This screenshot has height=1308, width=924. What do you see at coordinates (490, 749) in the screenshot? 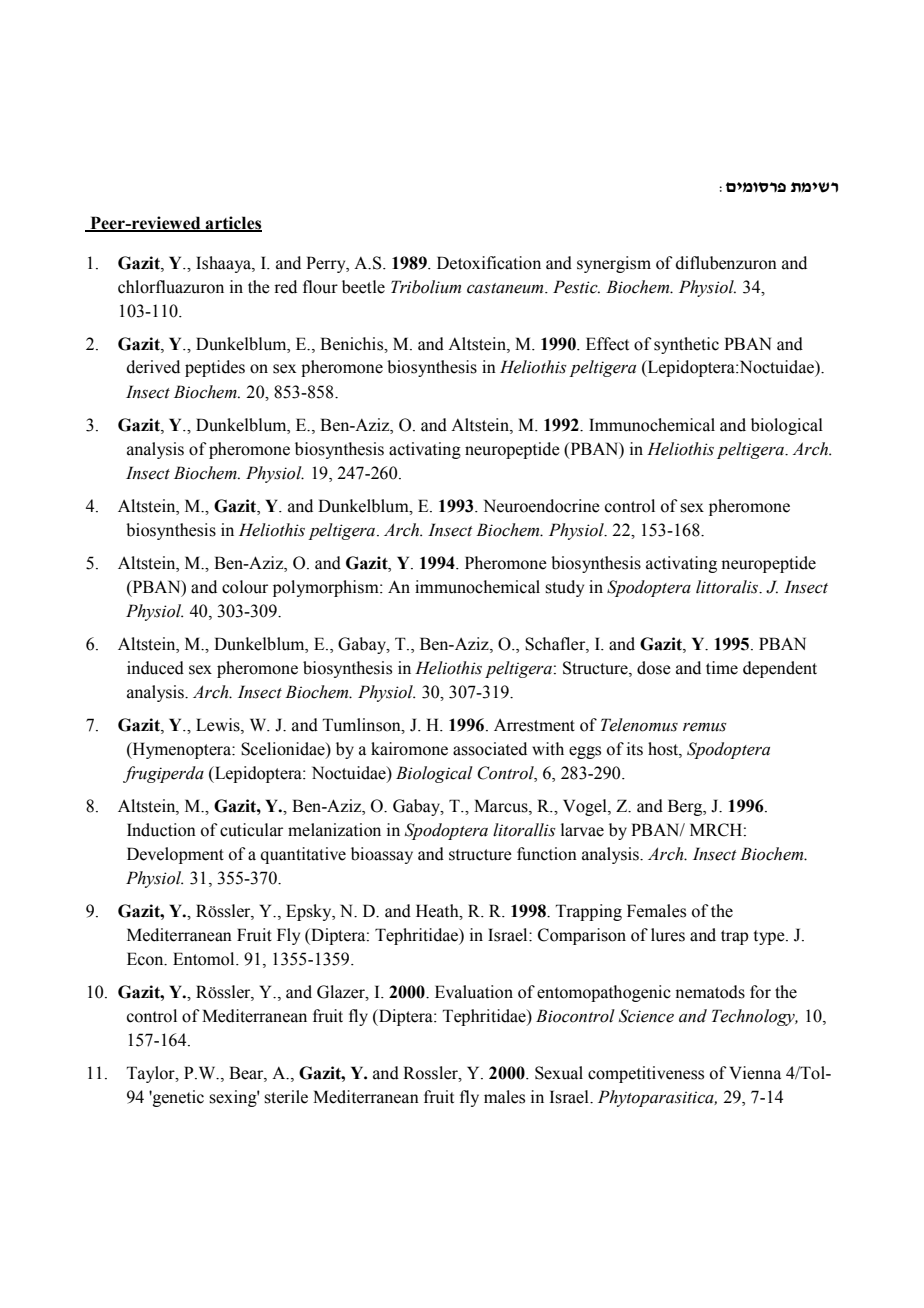
I see `associated` at bounding box center [490, 749].
